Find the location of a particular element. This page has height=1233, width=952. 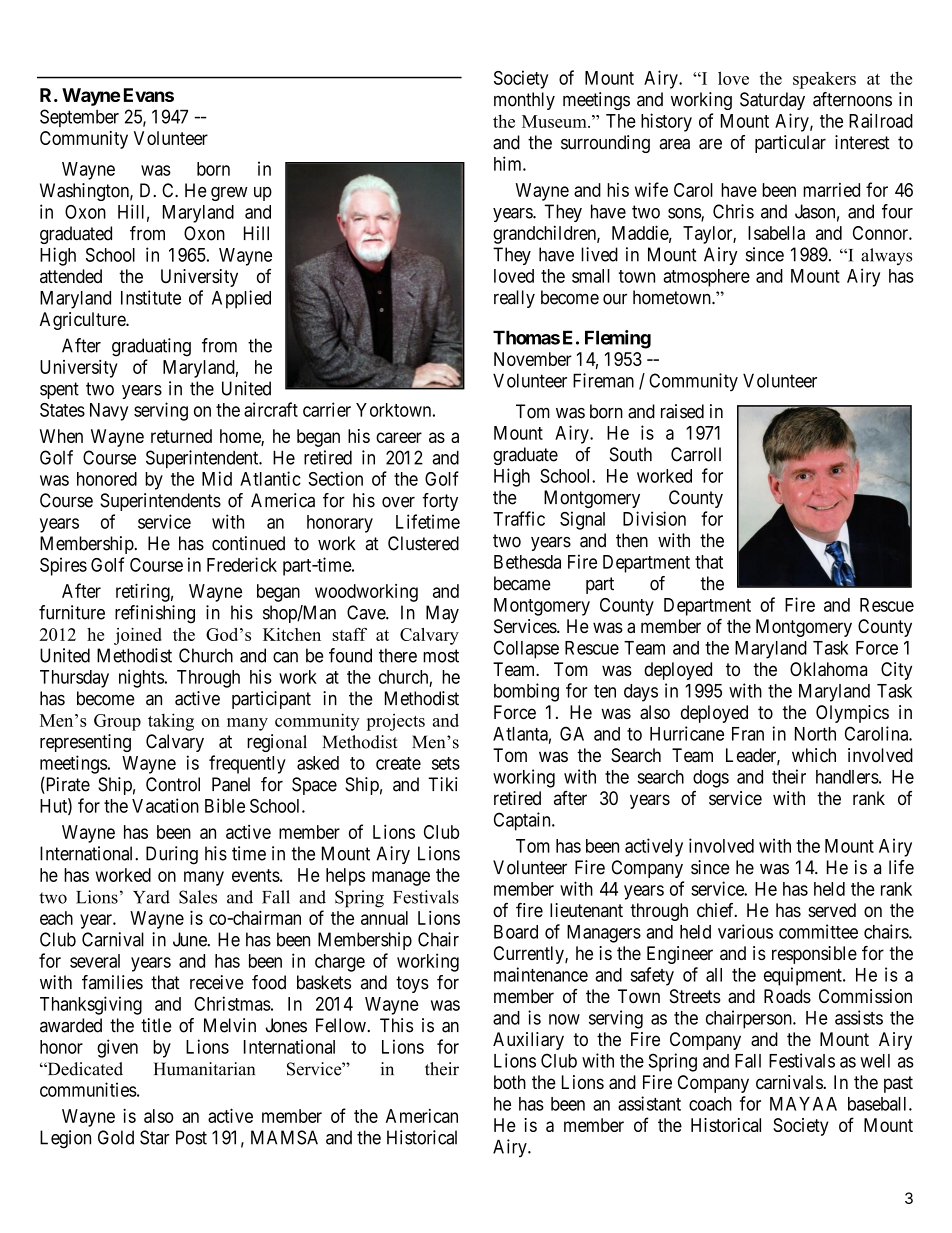

both is located at coordinates (510, 1082).
